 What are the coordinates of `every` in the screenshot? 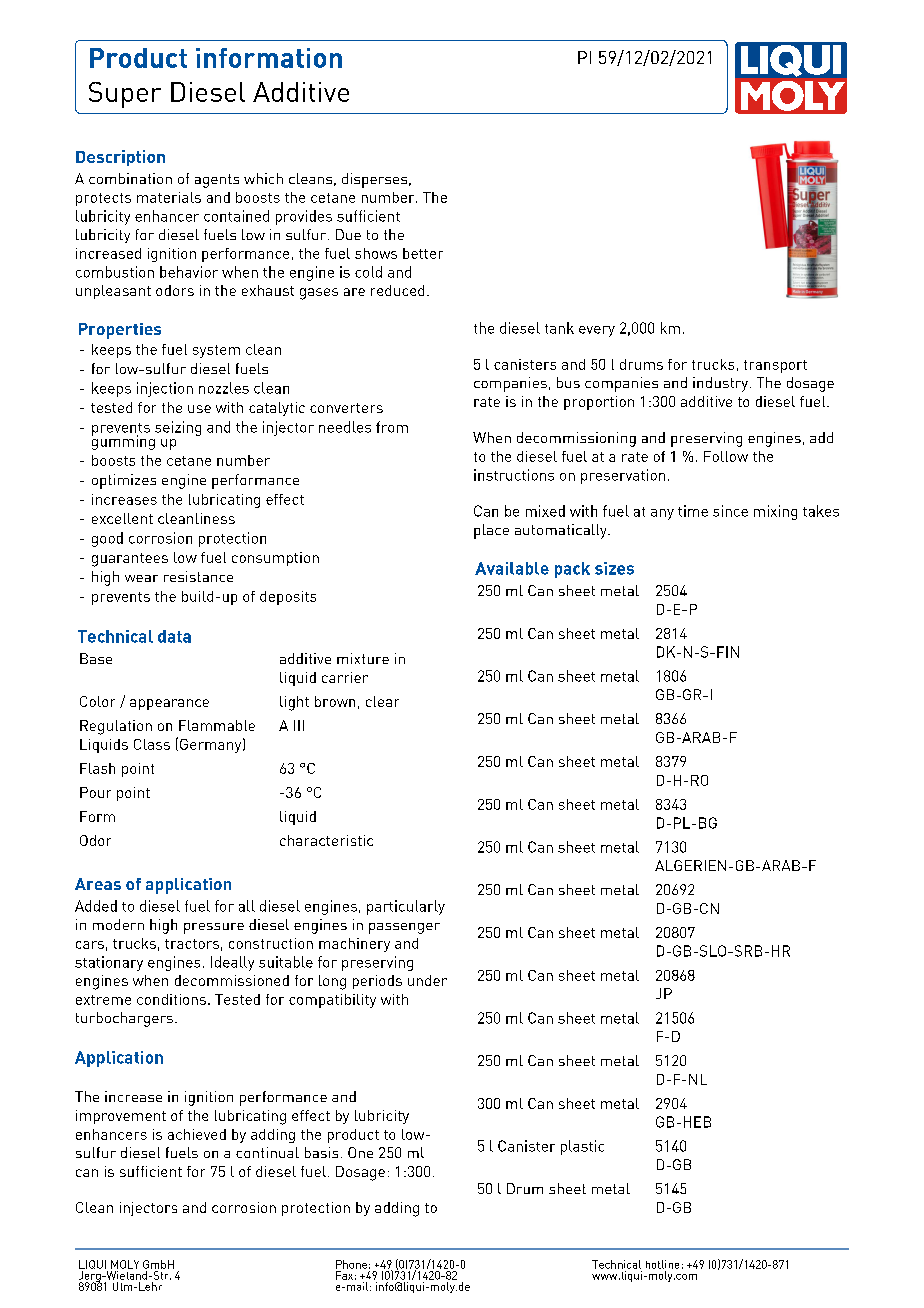 It's located at (597, 331).
